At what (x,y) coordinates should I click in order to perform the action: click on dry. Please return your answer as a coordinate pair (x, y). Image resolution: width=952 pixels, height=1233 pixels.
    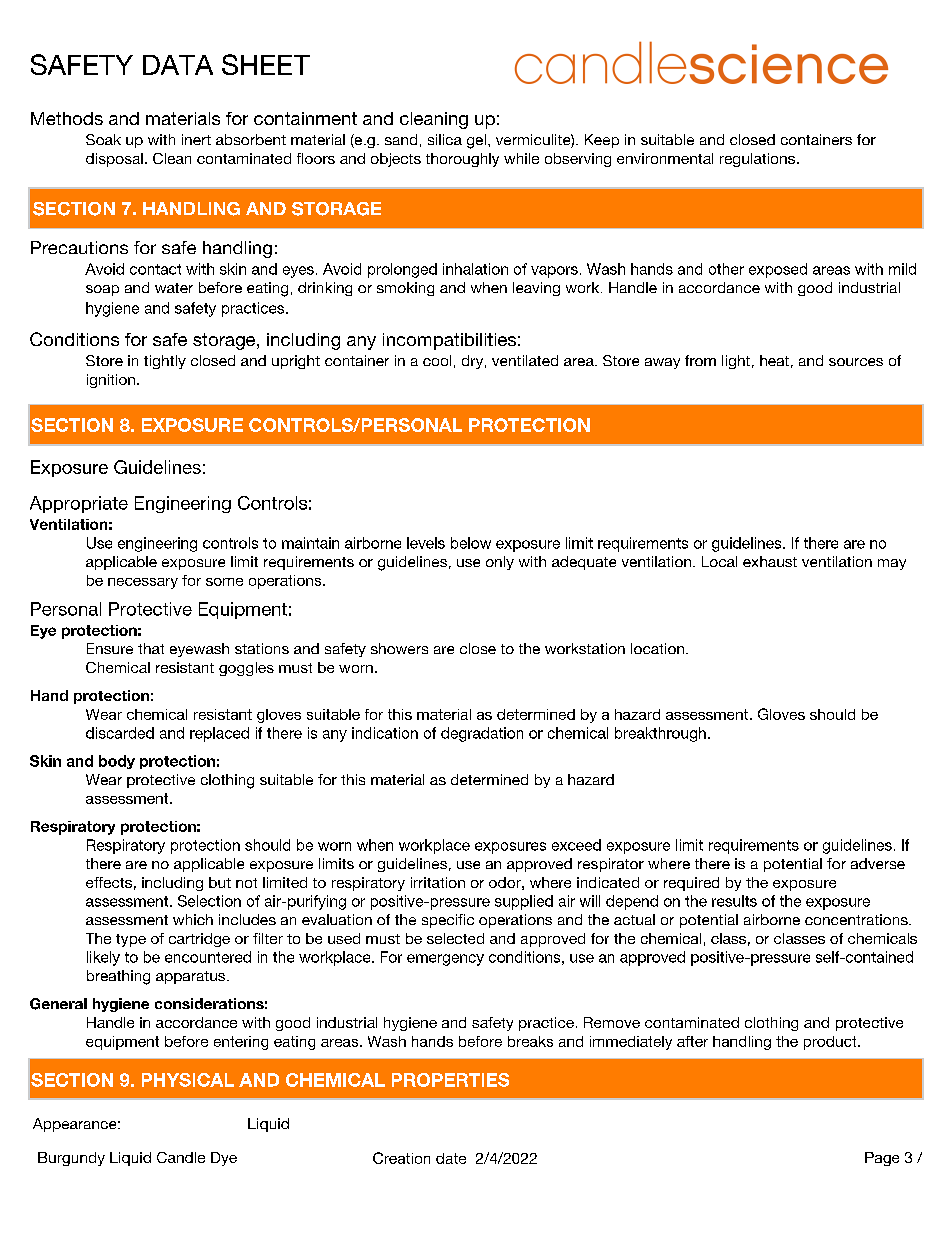
    Looking at the image, I should click on (472, 362).
